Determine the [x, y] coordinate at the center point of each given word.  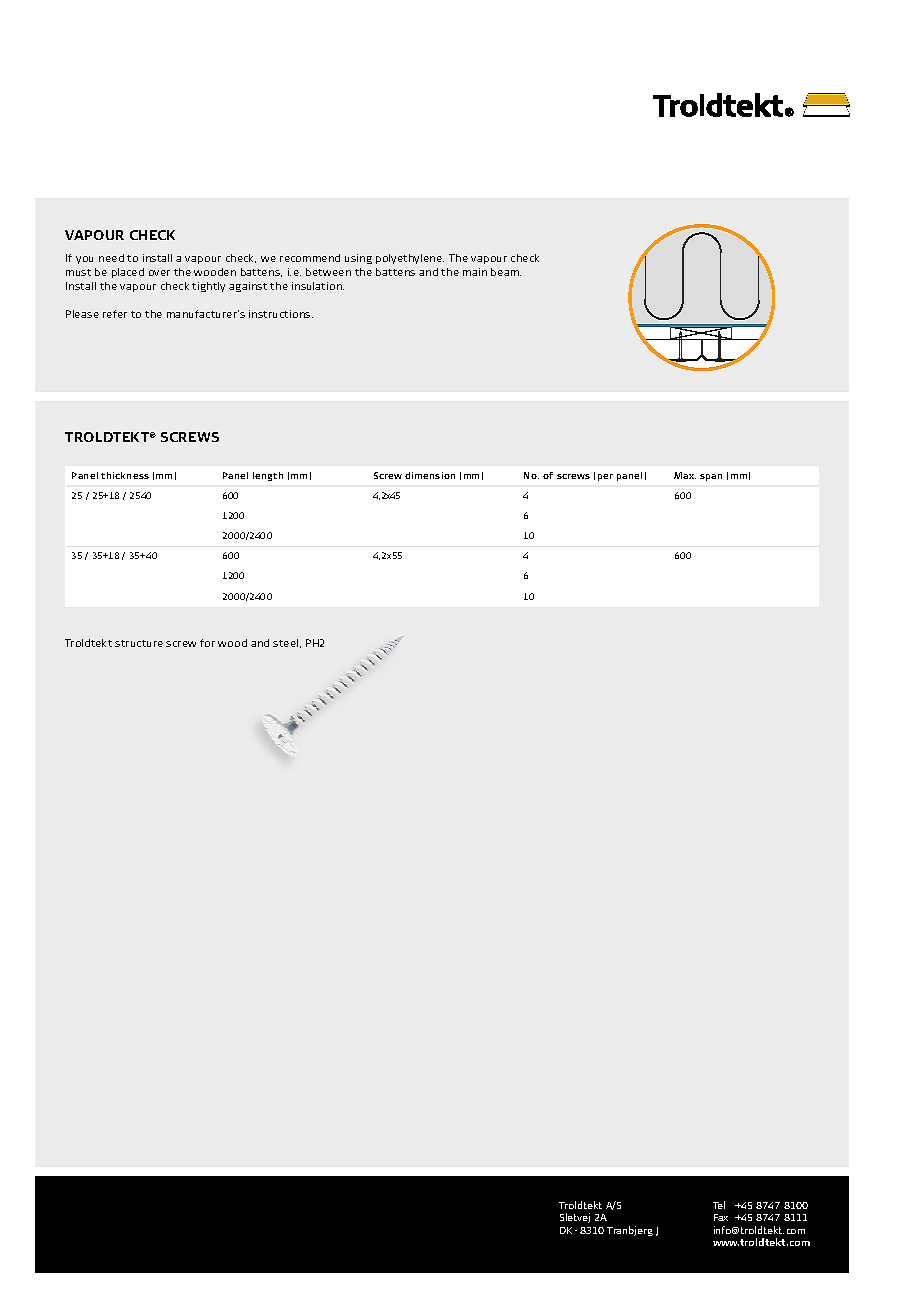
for [207, 643]
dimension [430, 475]
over [159, 273]
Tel [719, 1205]
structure [139, 643]
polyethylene [410, 259]
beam [506, 272]
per [605, 477]
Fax [721, 1217]
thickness [125, 475]
